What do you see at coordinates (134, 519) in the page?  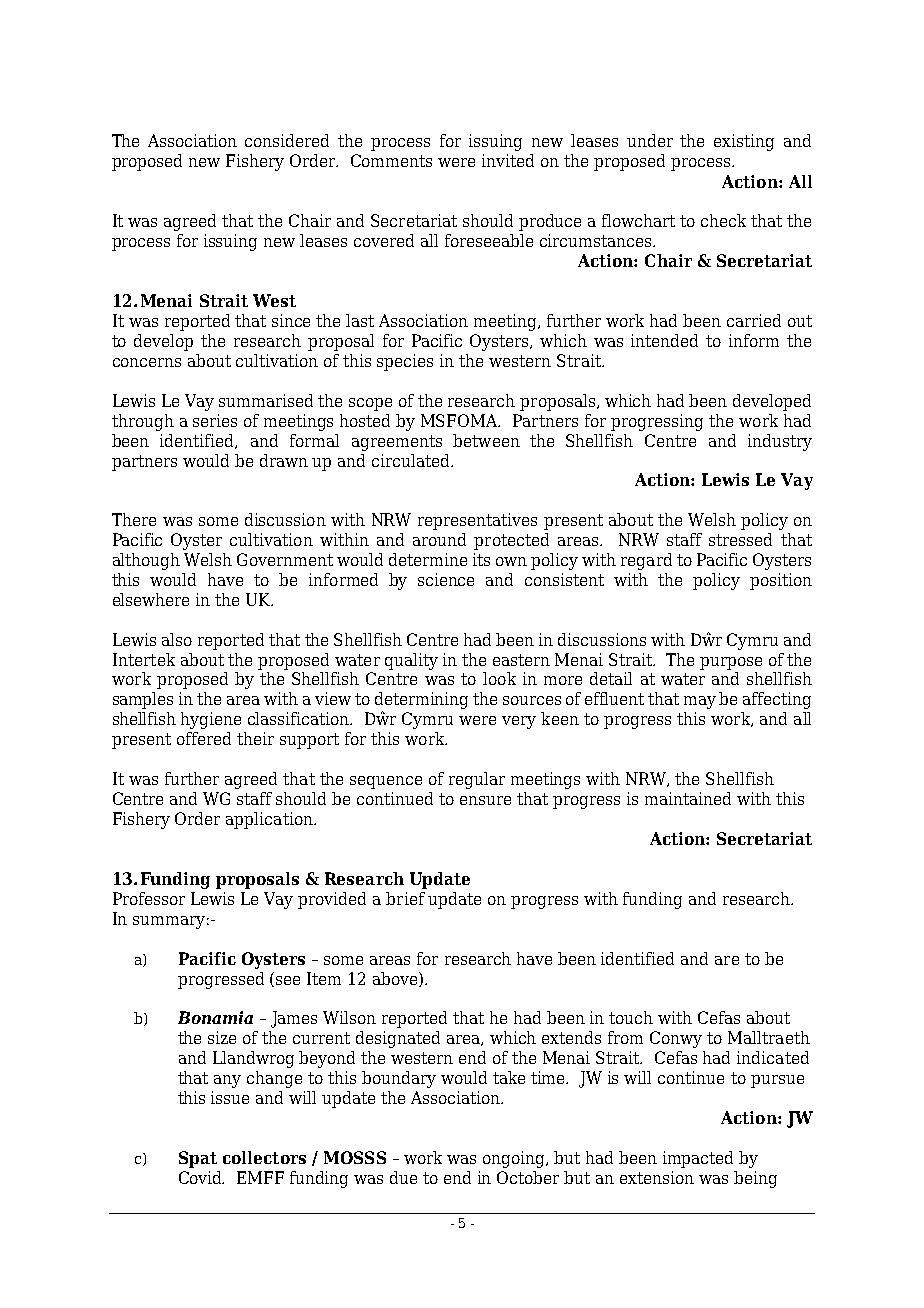 I see `There` at bounding box center [134, 519].
